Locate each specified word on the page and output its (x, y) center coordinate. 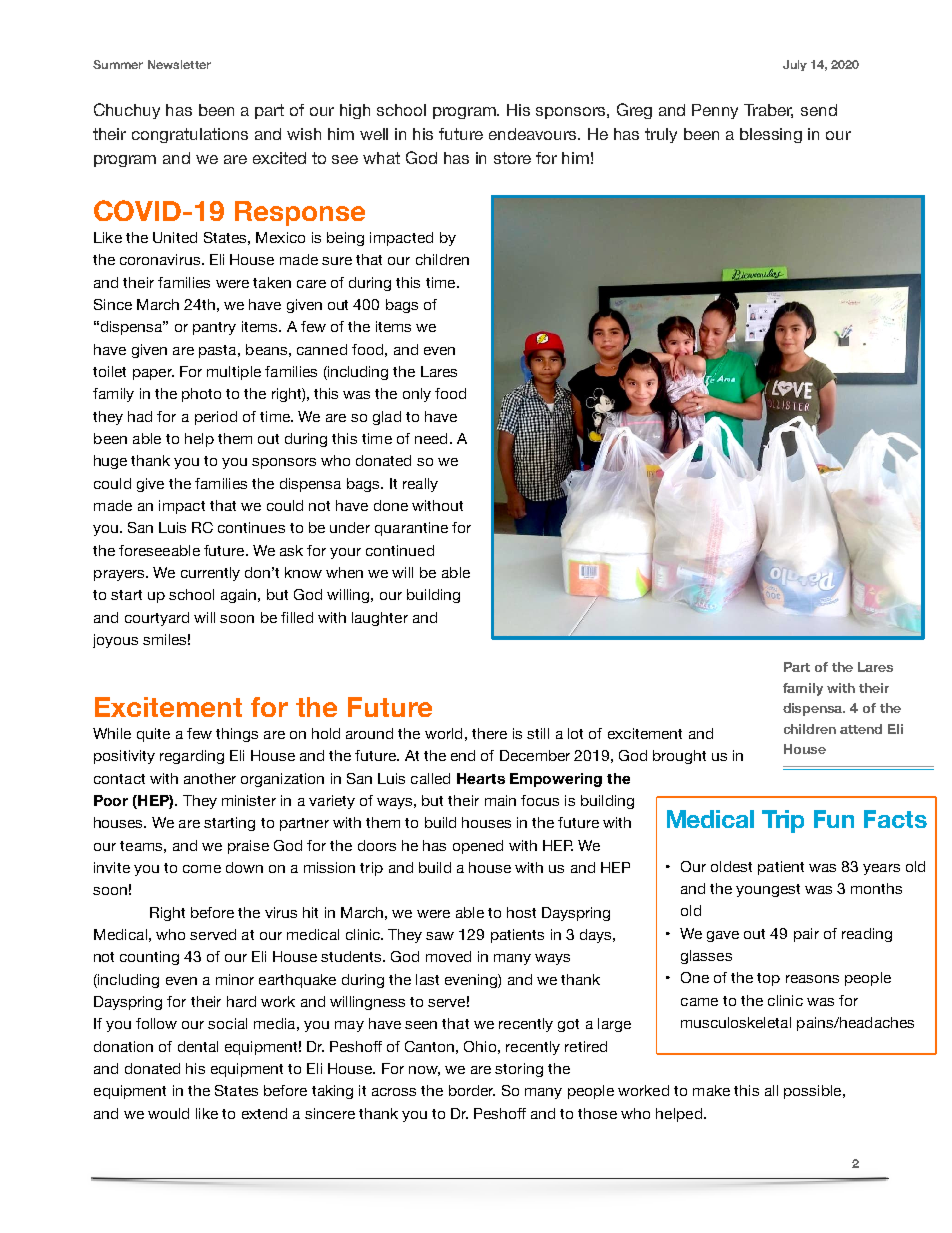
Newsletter (179, 64)
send (819, 110)
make (711, 1090)
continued (400, 550)
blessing (771, 135)
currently (210, 574)
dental (198, 1046)
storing (519, 1070)
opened (478, 847)
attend (861, 729)
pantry (214, 328)
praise (248, 847)
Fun (834, 819)
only (417, 395)
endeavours (534, 134)
